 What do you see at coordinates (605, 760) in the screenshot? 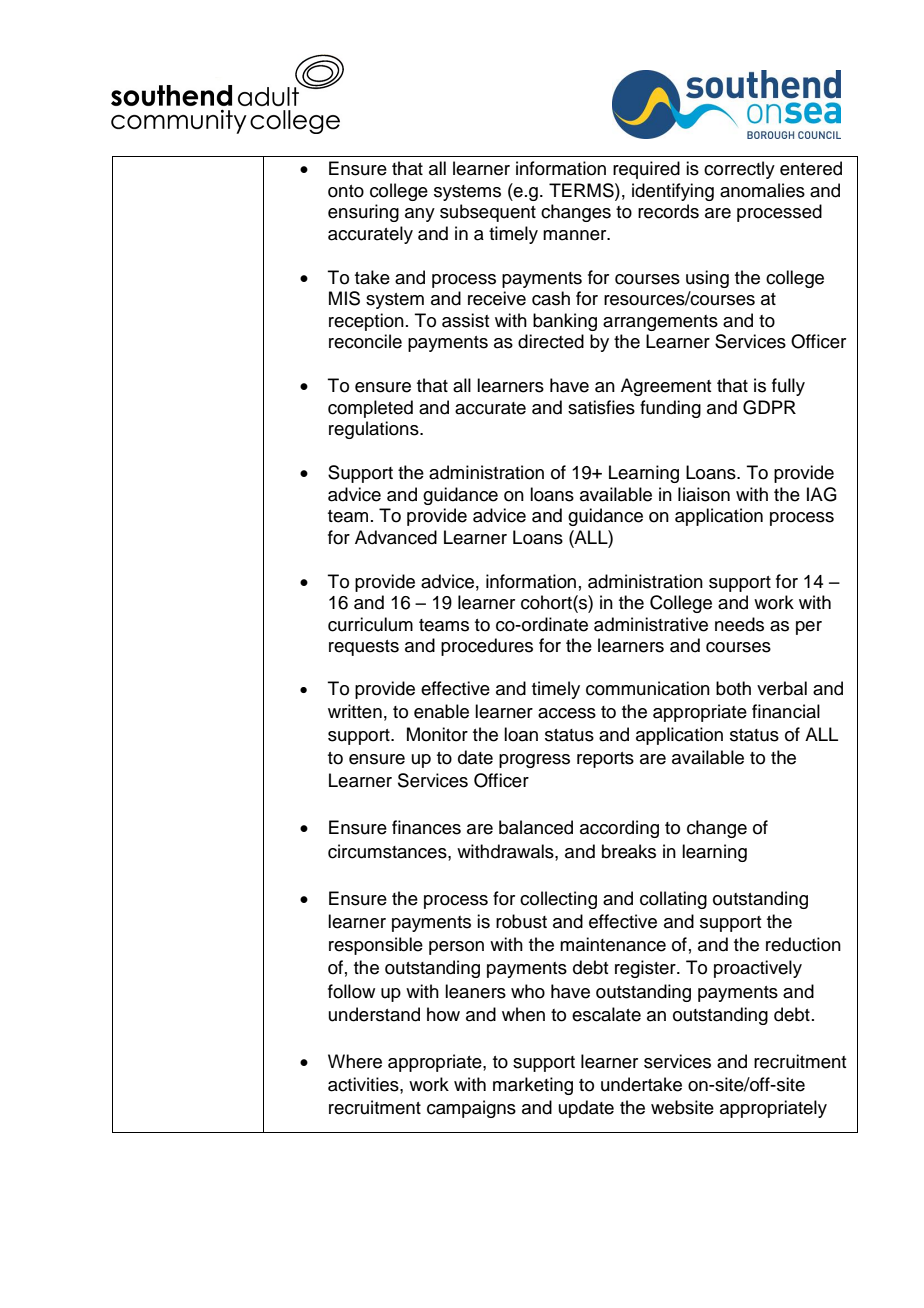
I see `reports` at bounding box center [605, 760].
